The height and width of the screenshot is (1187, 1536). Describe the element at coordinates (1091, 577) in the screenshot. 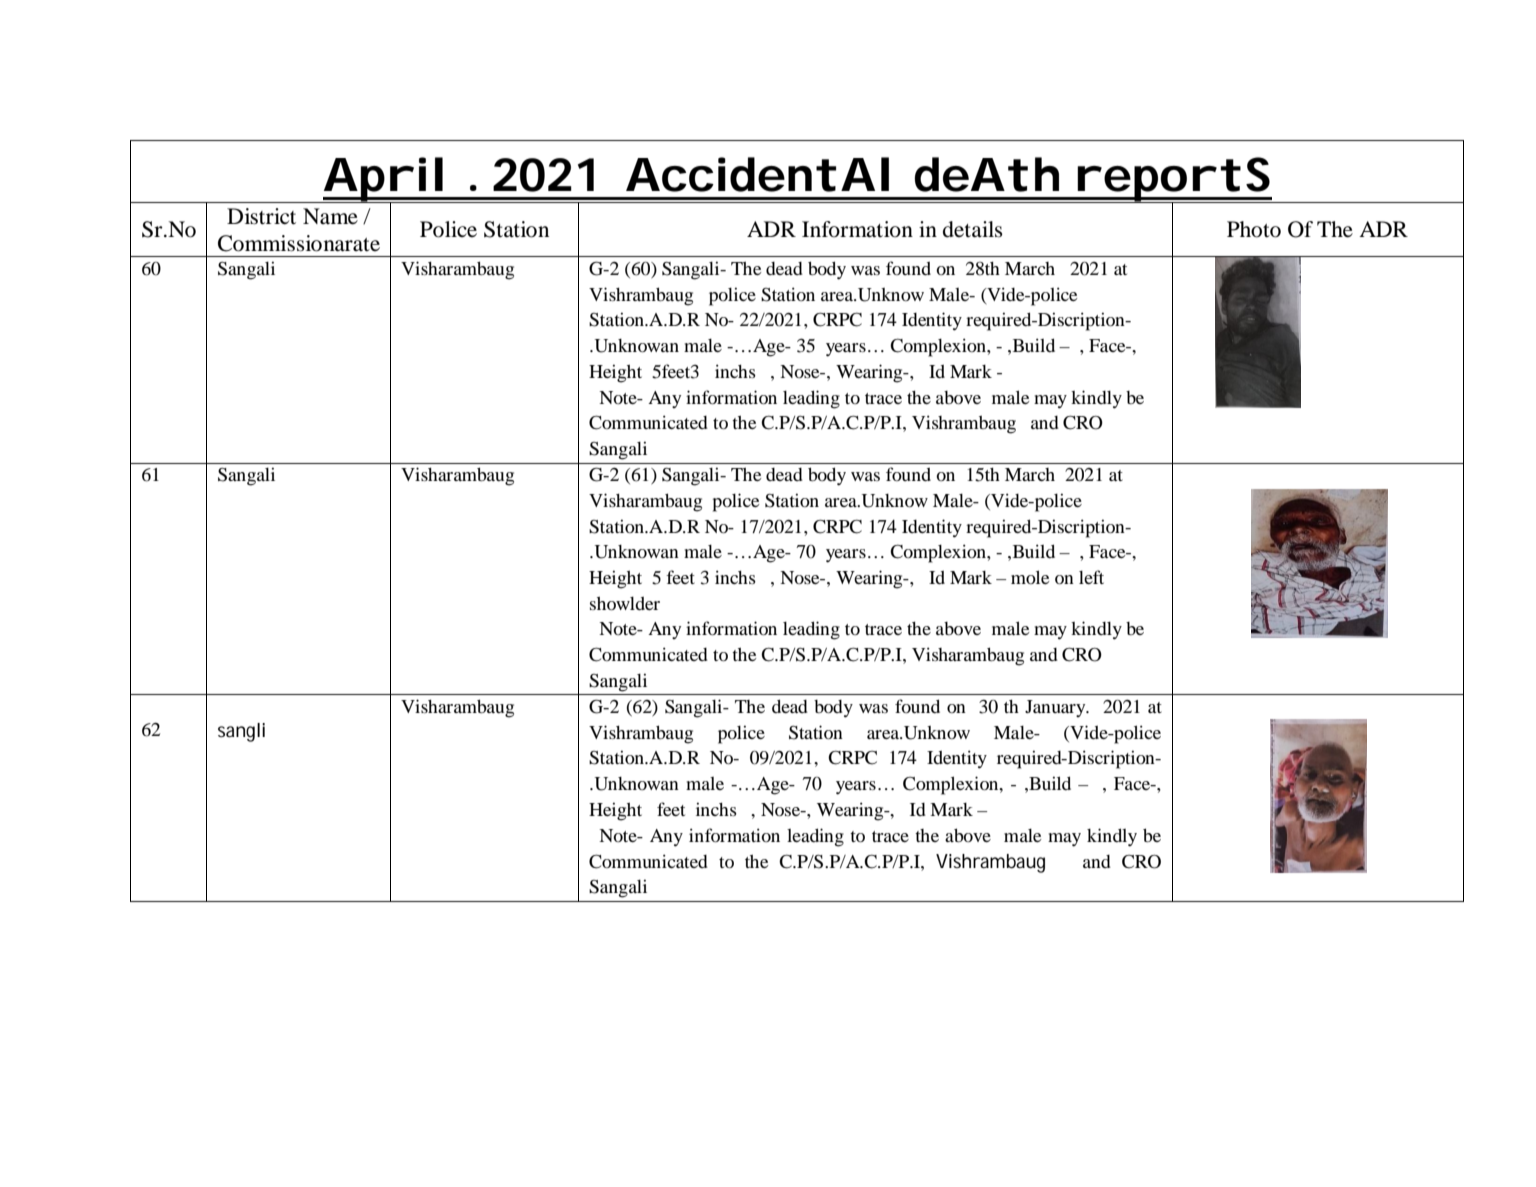

I see `left` at that location.
